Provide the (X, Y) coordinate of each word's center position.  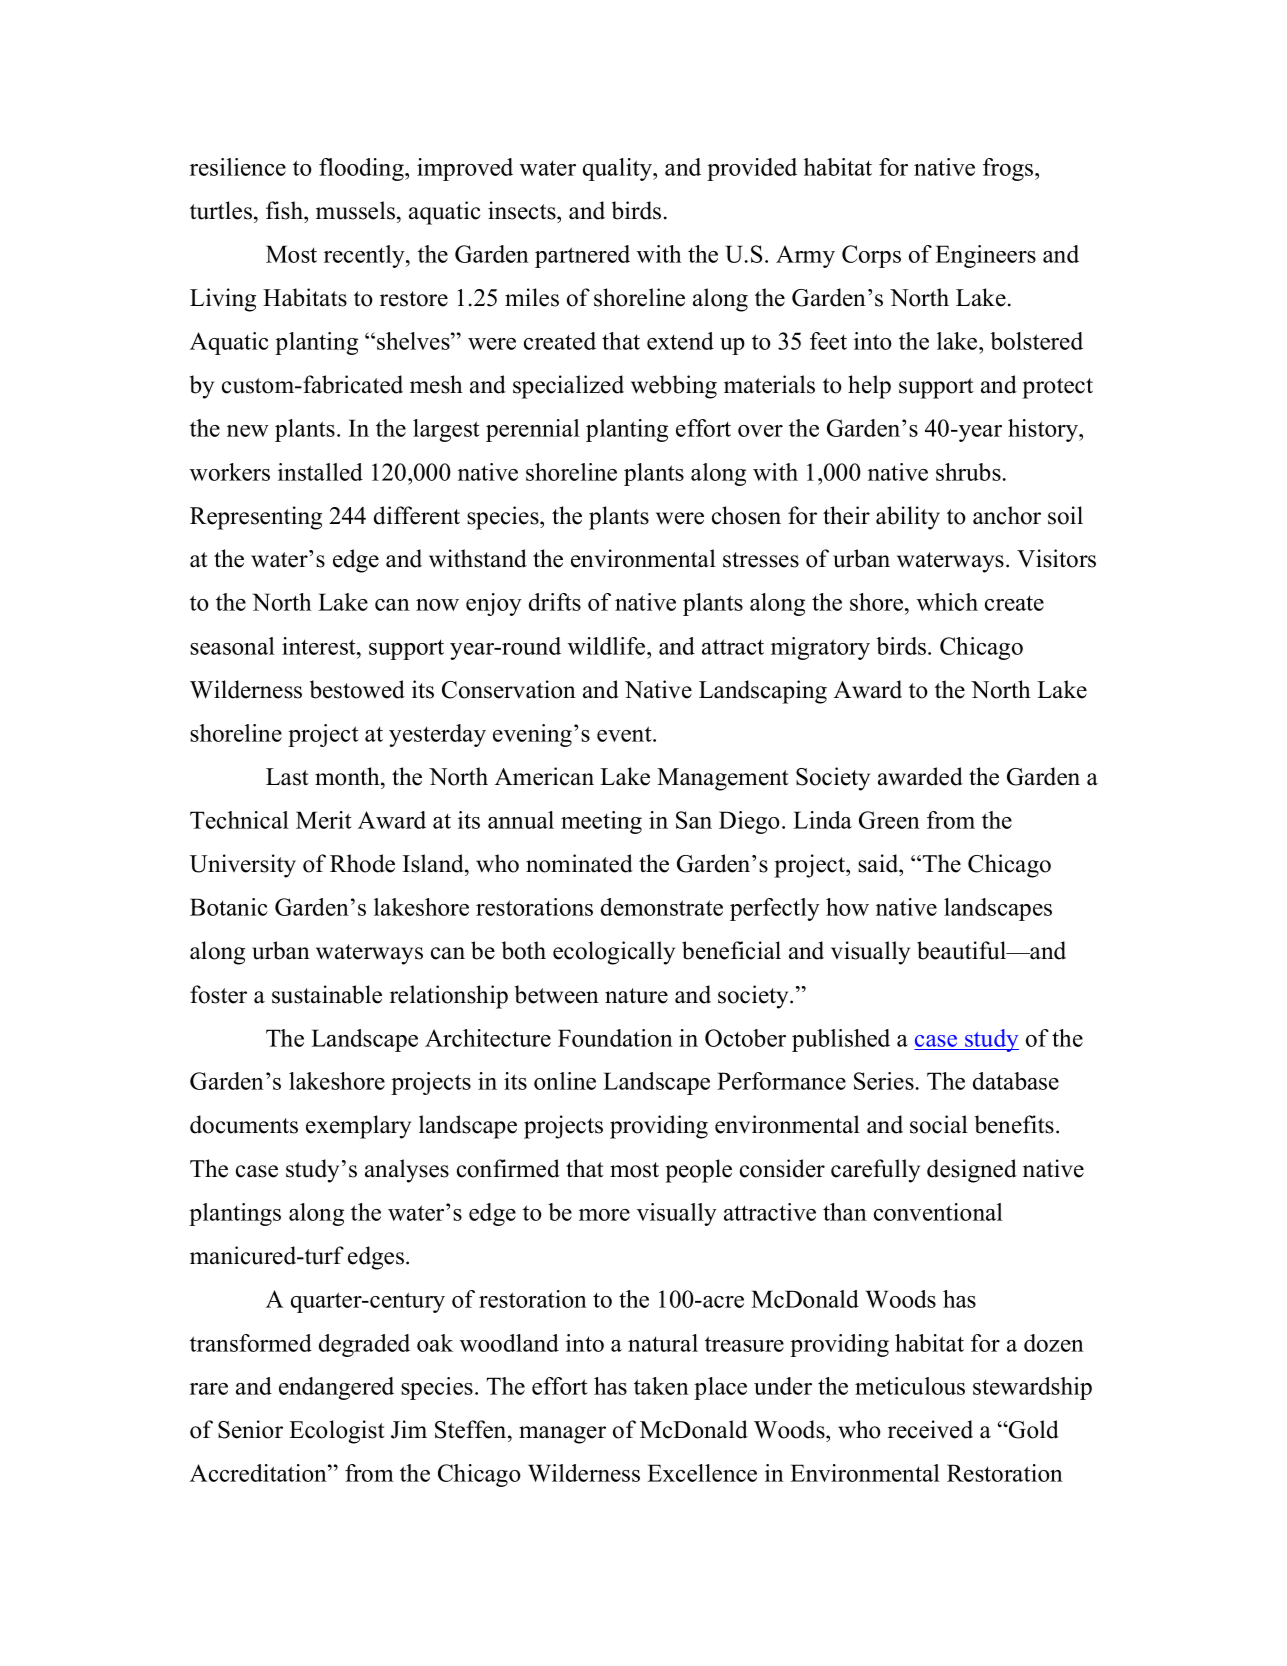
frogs (1009, 169)
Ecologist (337, 1432)
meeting (601, 822)
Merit (324, 820)
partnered (582, 256)
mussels (355, 210)
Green (889, 820)
